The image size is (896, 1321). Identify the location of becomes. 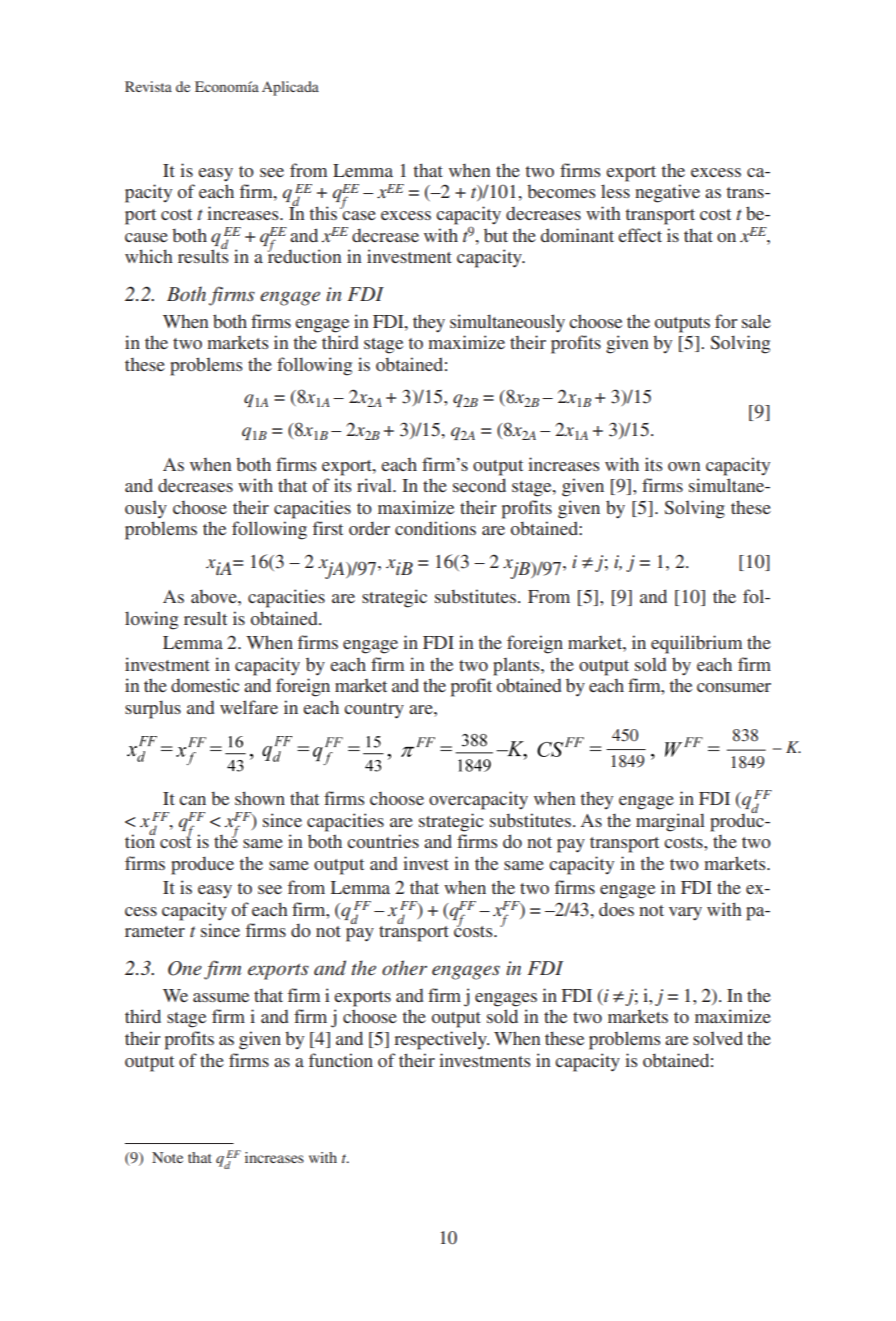
(561, 191).
